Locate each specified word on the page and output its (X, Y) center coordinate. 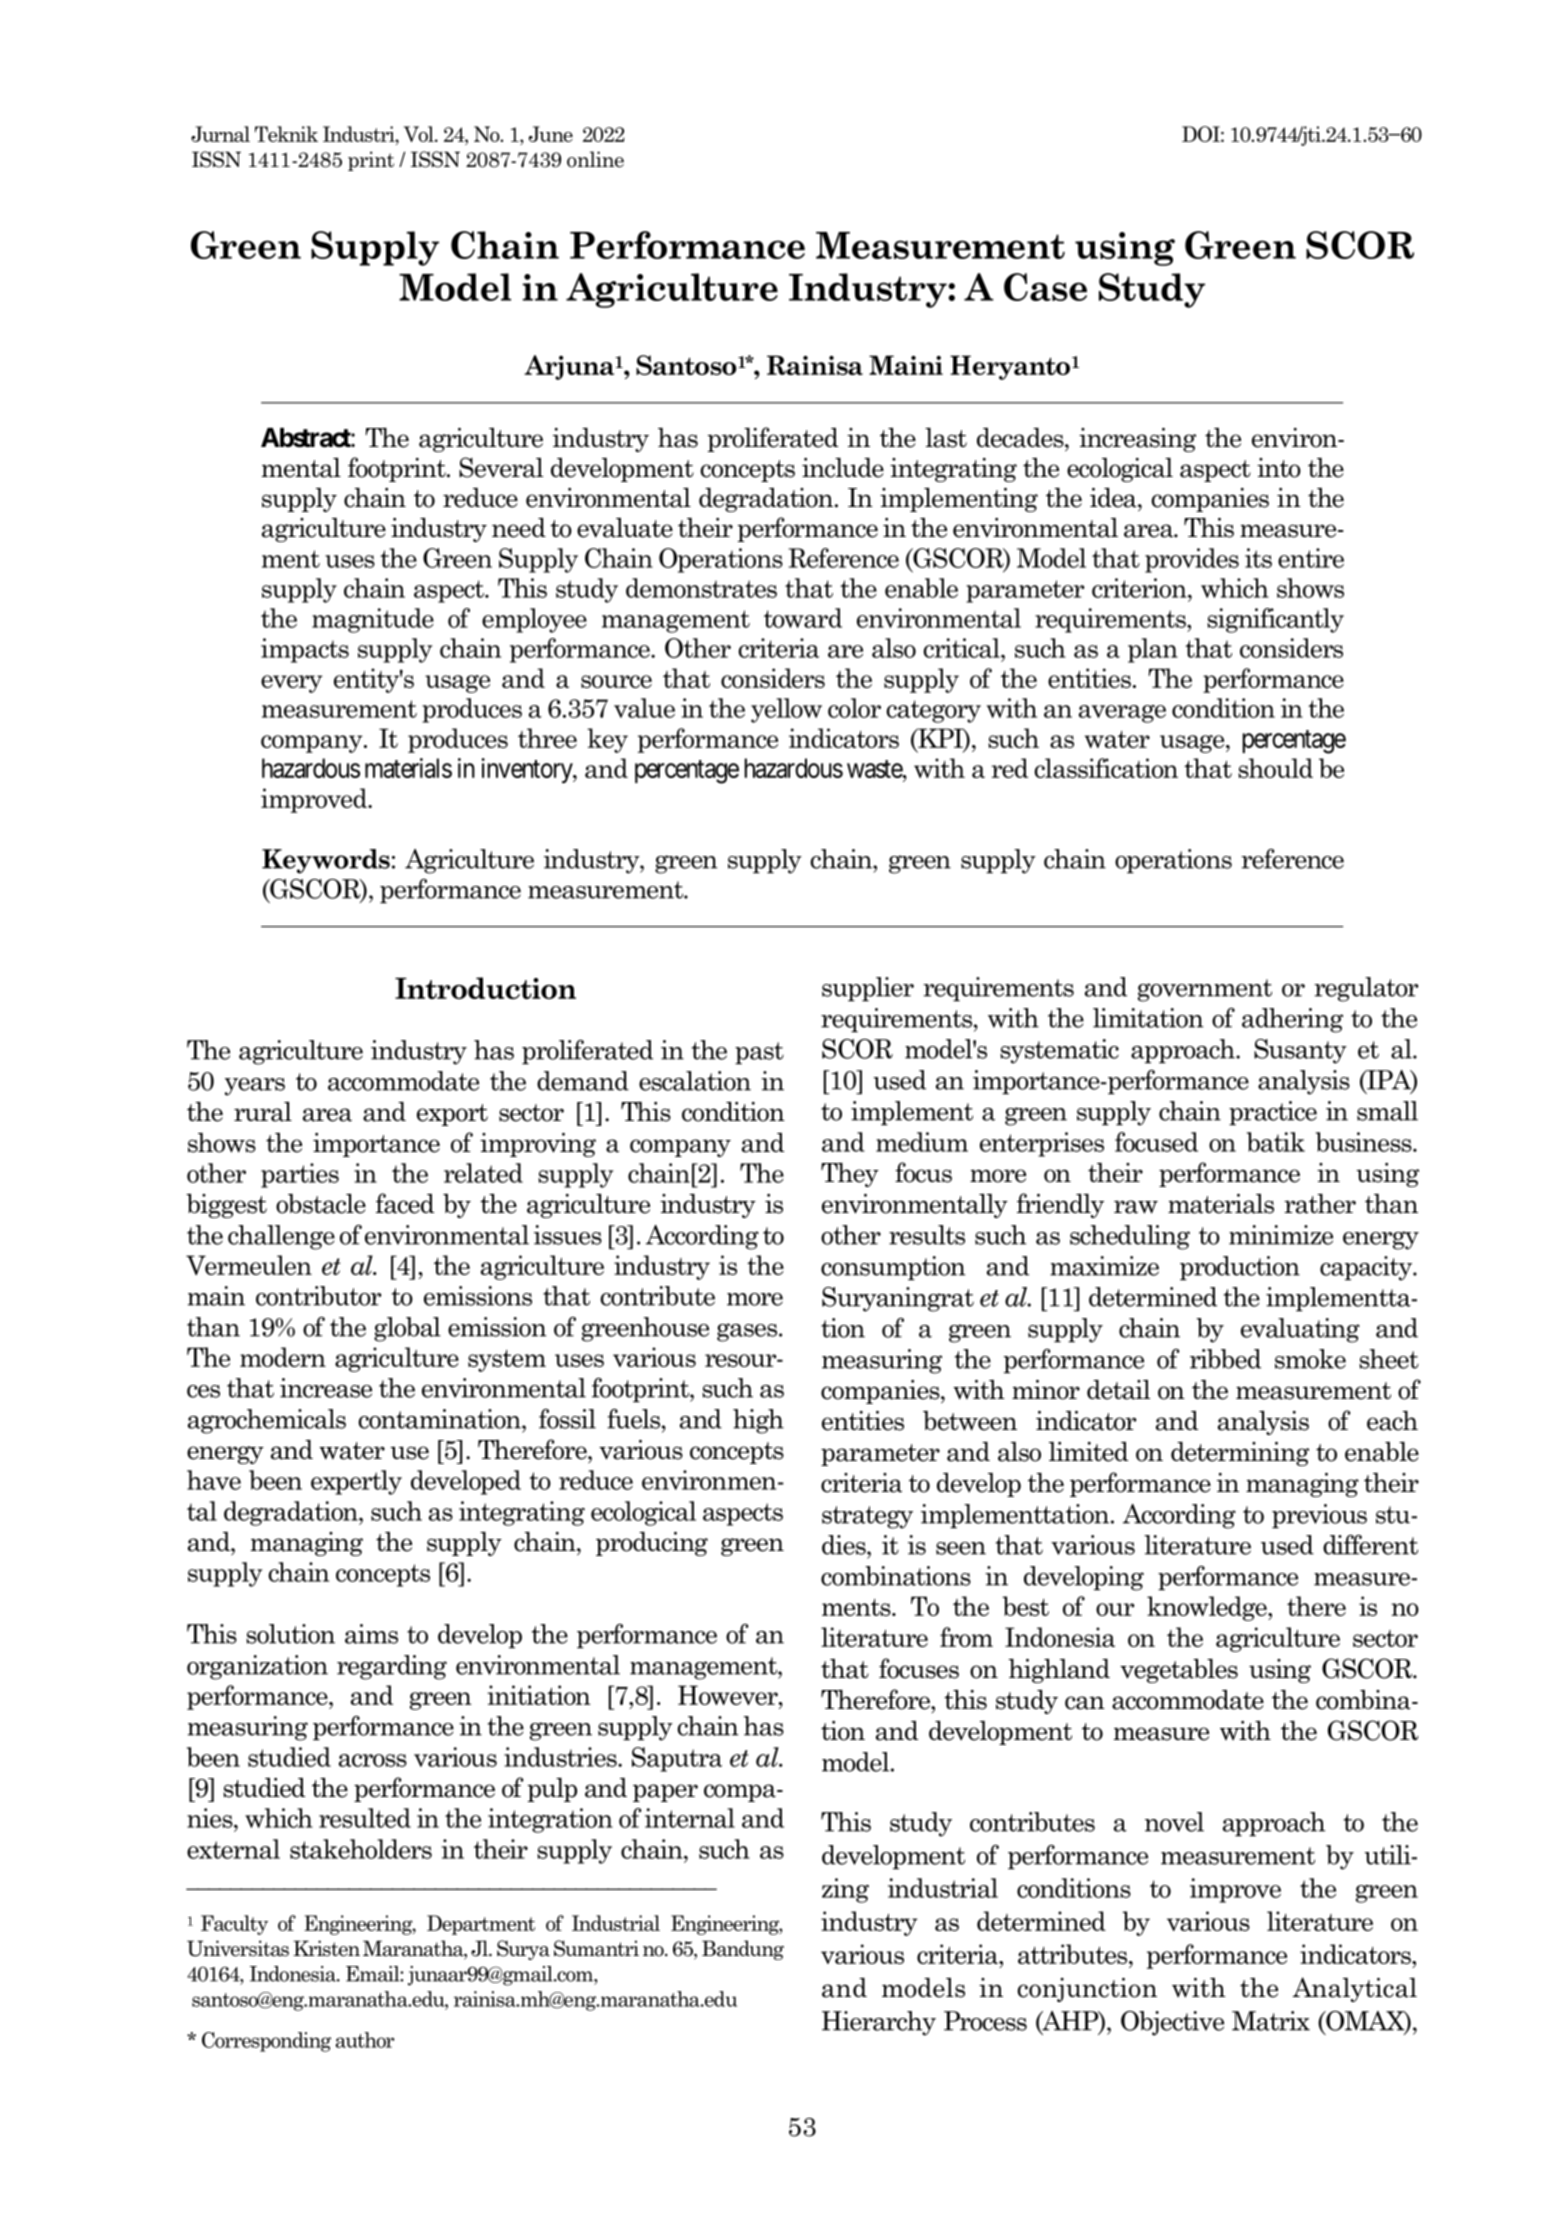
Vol (420, 134)
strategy (867, 1517)
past (759, 1053)
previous (1319, 1516)
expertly (356, 1482)
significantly (1275, 620)
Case (1045, 287)
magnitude (373, 620)
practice (1273, 1113)
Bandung (743, 1950)
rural (263, 1112)
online (595, 159)
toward (803, 618)
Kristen (326, 1948)
